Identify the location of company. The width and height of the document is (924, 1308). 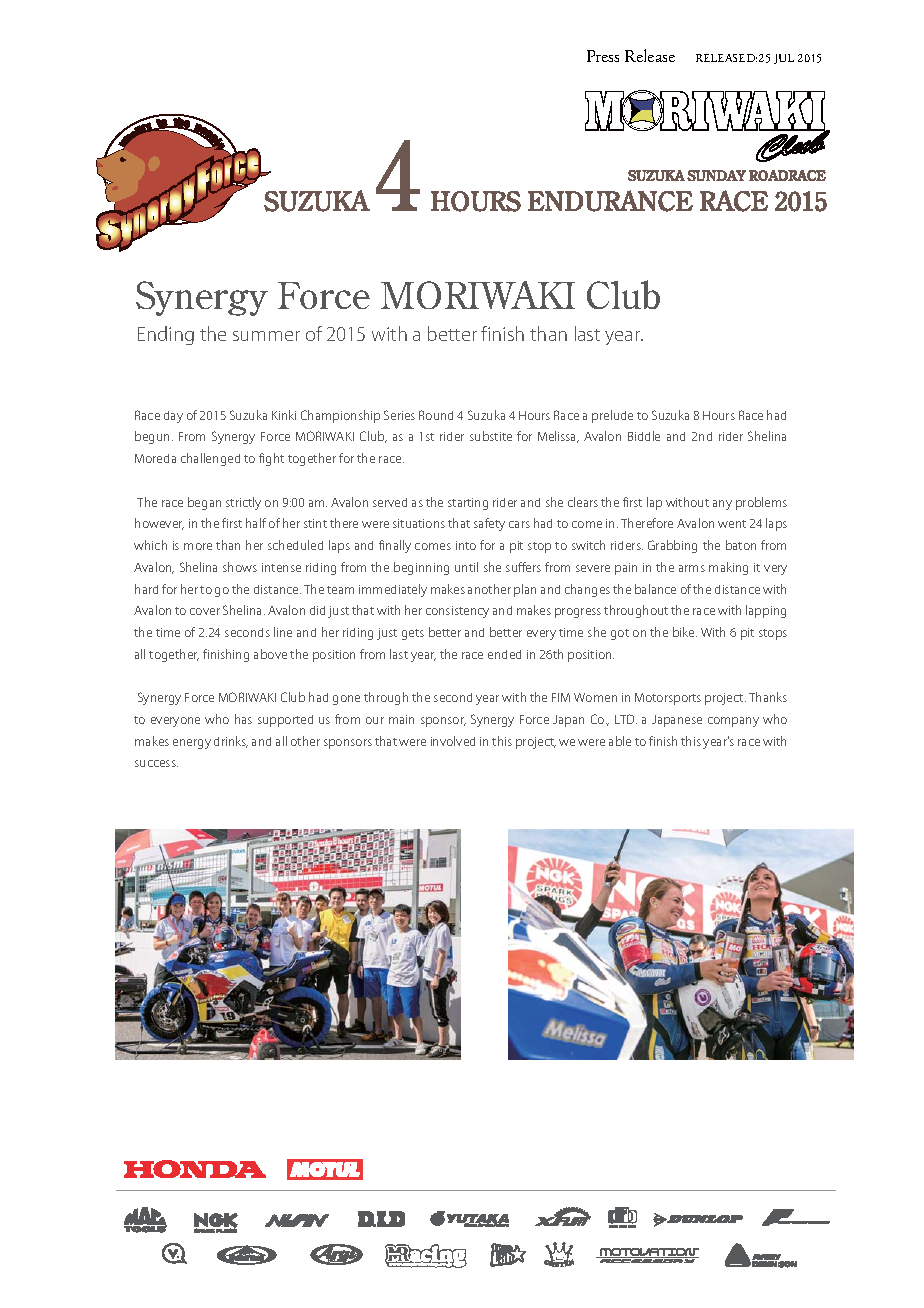
(733, 722).
